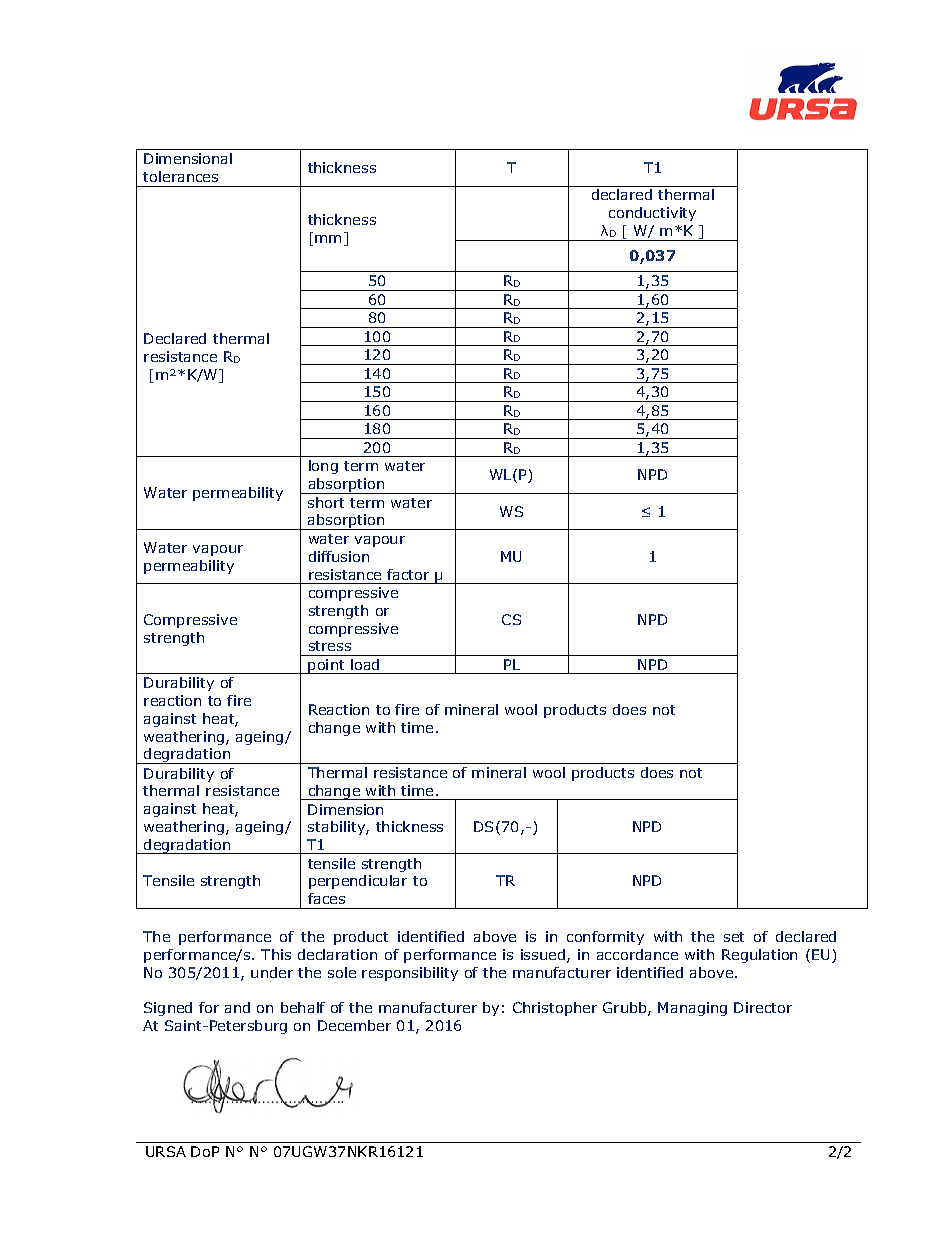  Describe the element at coordinates (166, 1151) in the screenshot. I see `URSA` at that location.
